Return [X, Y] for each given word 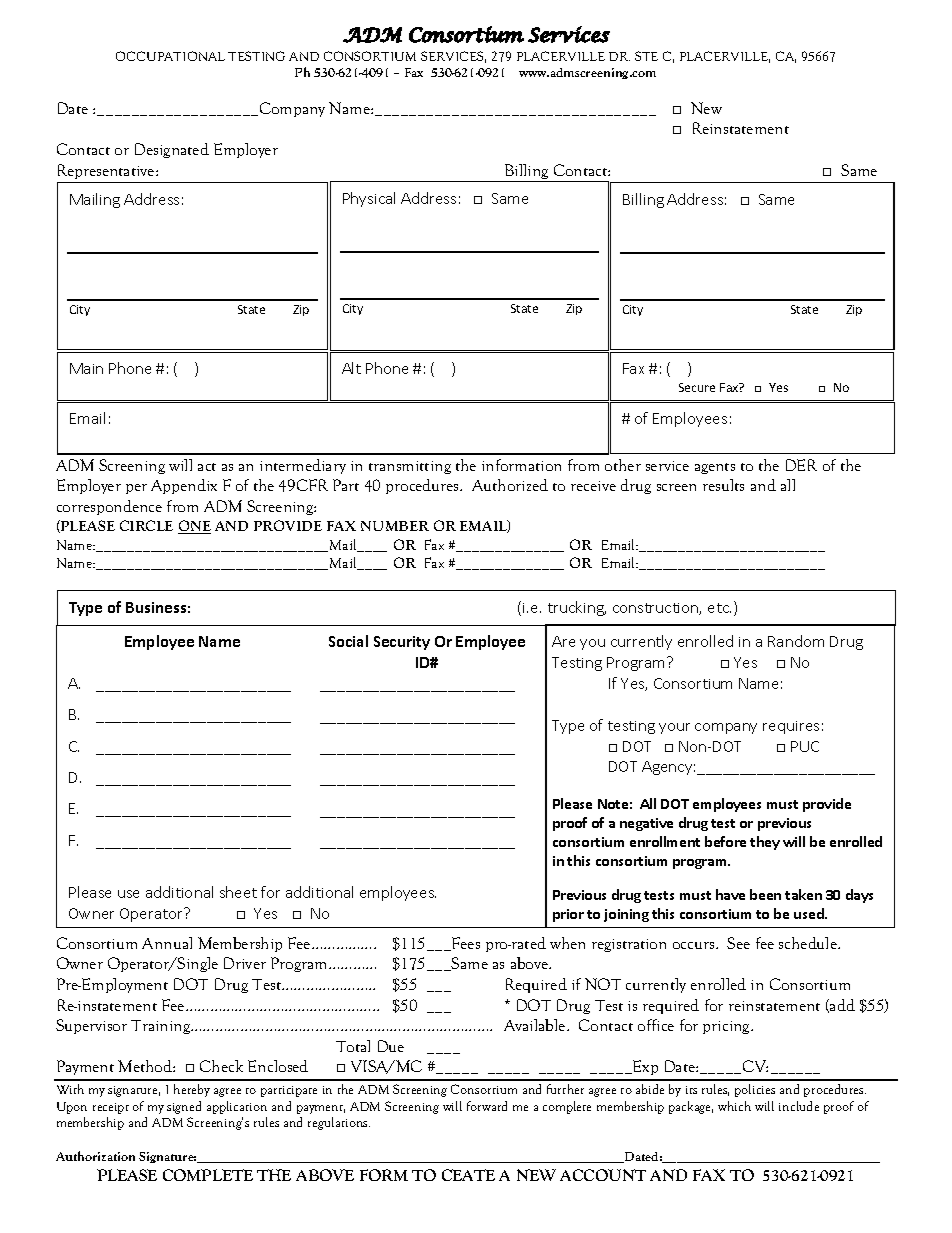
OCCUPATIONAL [170, 56]
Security [402, 643]
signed [184, 1107]
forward [487, 1106]
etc [719, 608]
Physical [369, 199]
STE [646, 56]
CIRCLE [146, 525]
